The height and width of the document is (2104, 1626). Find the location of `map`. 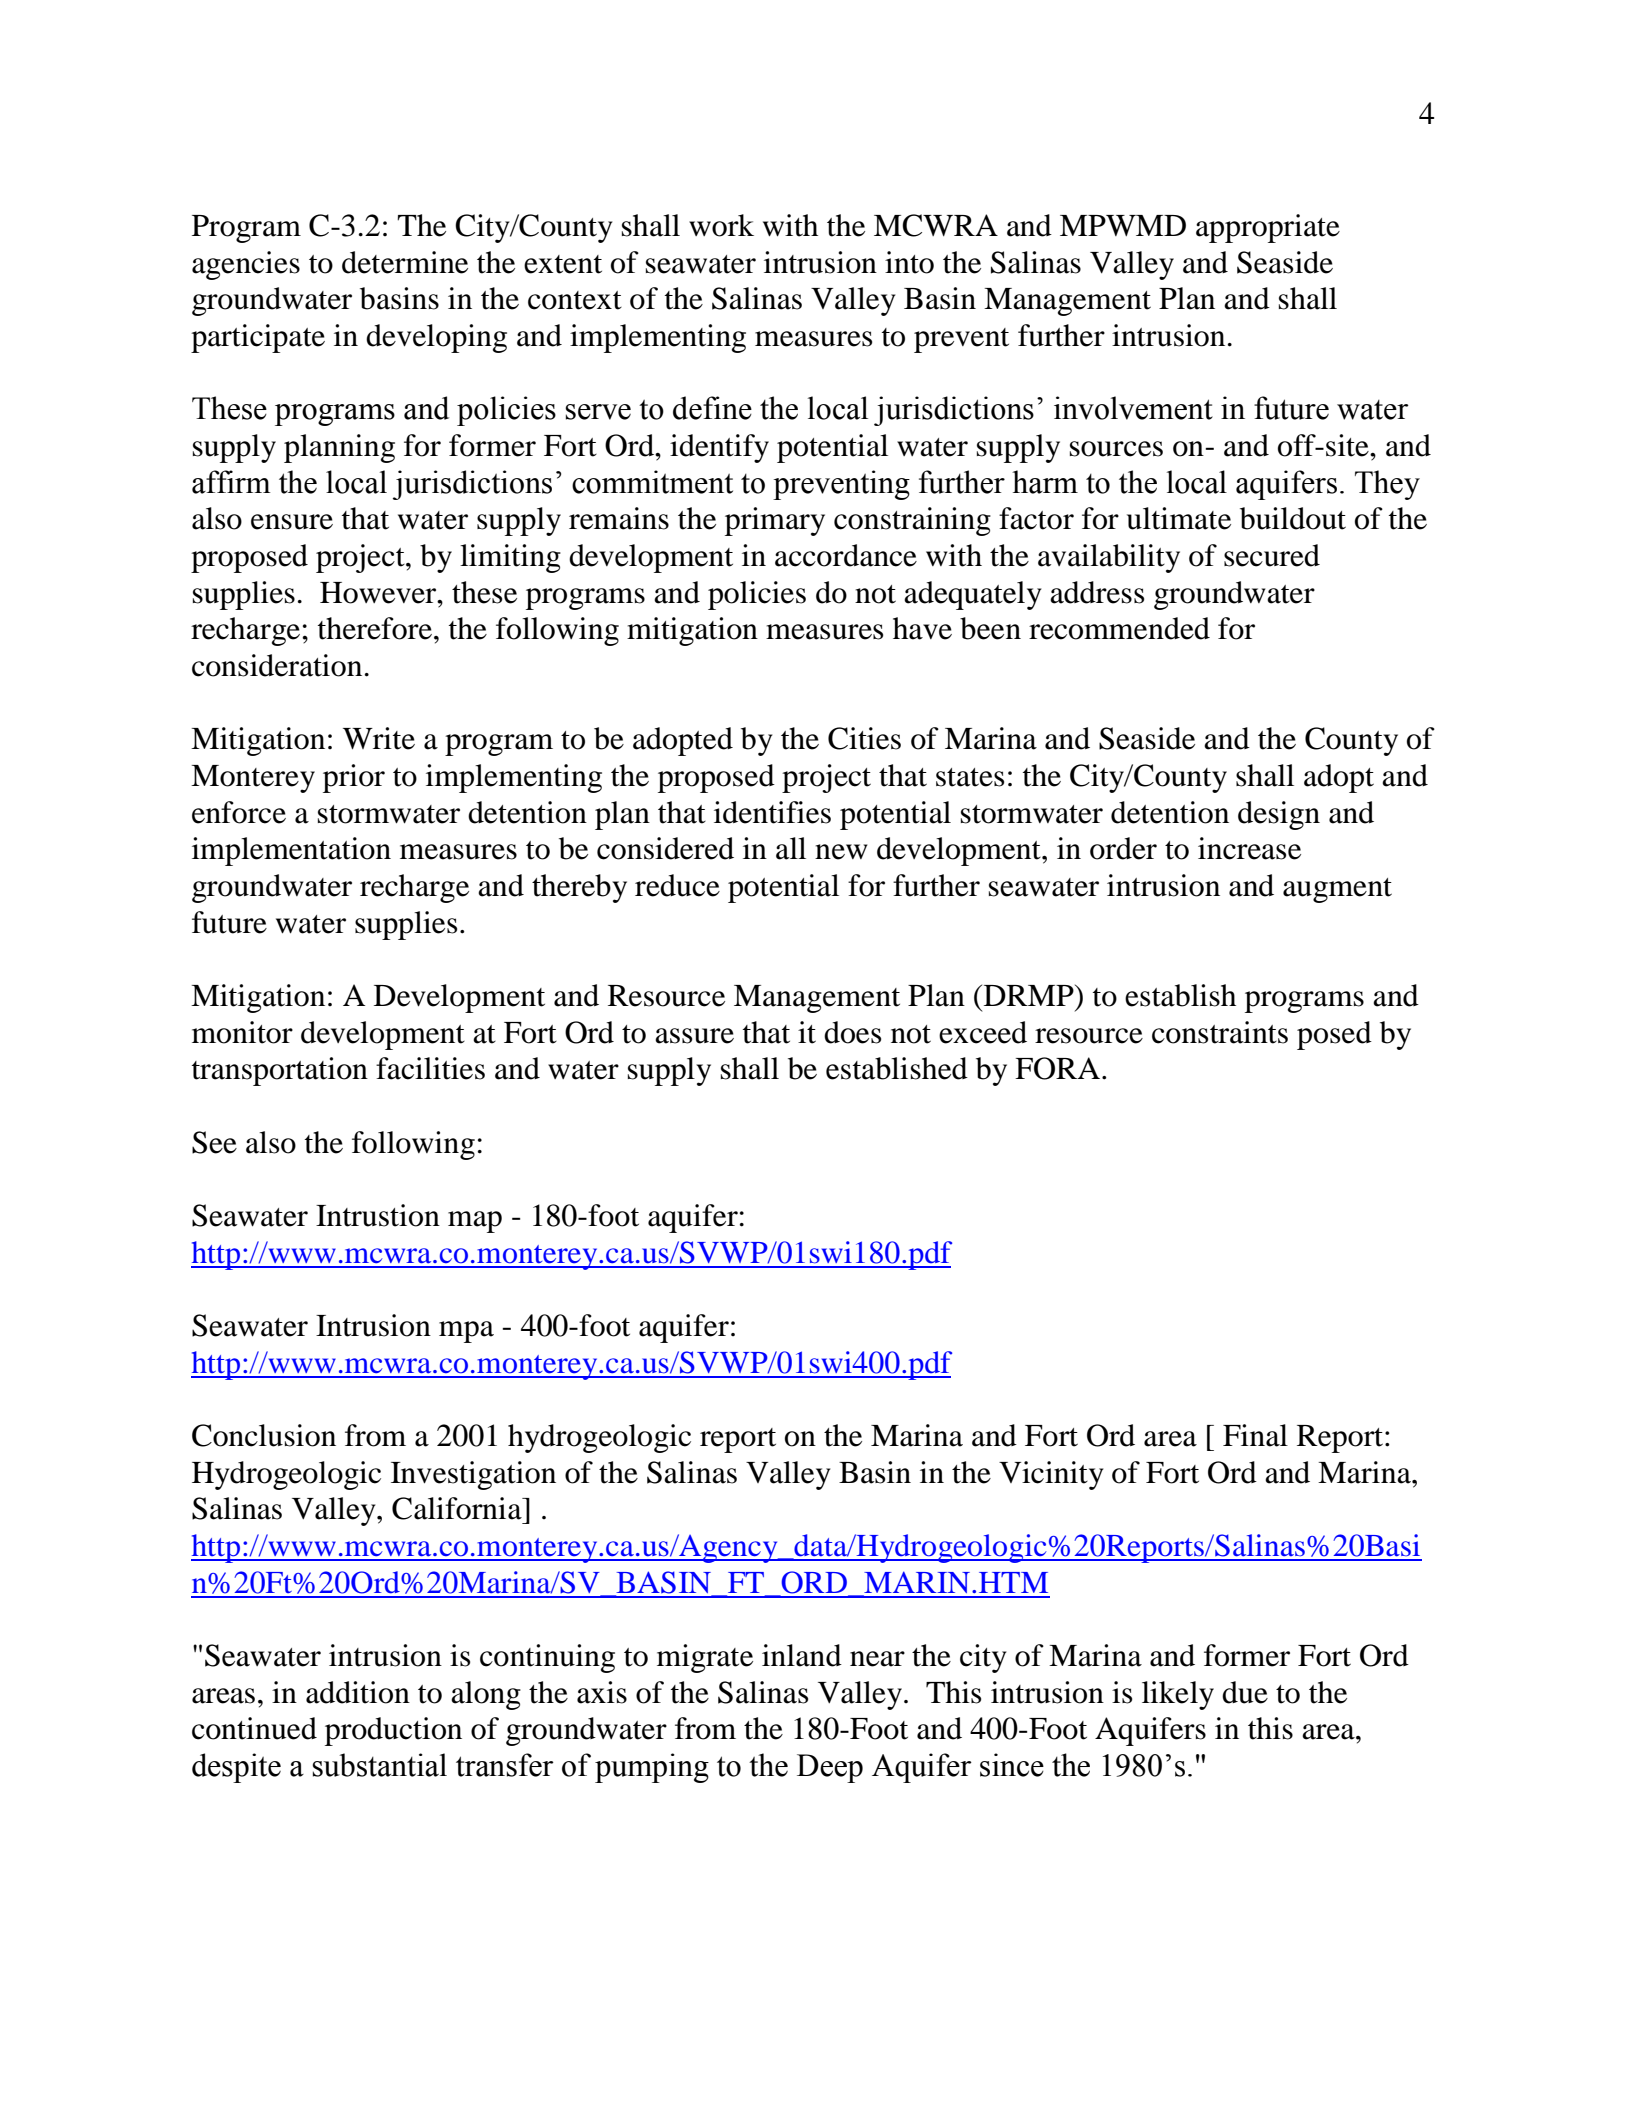

map is located at coordinates (475, 1222).
